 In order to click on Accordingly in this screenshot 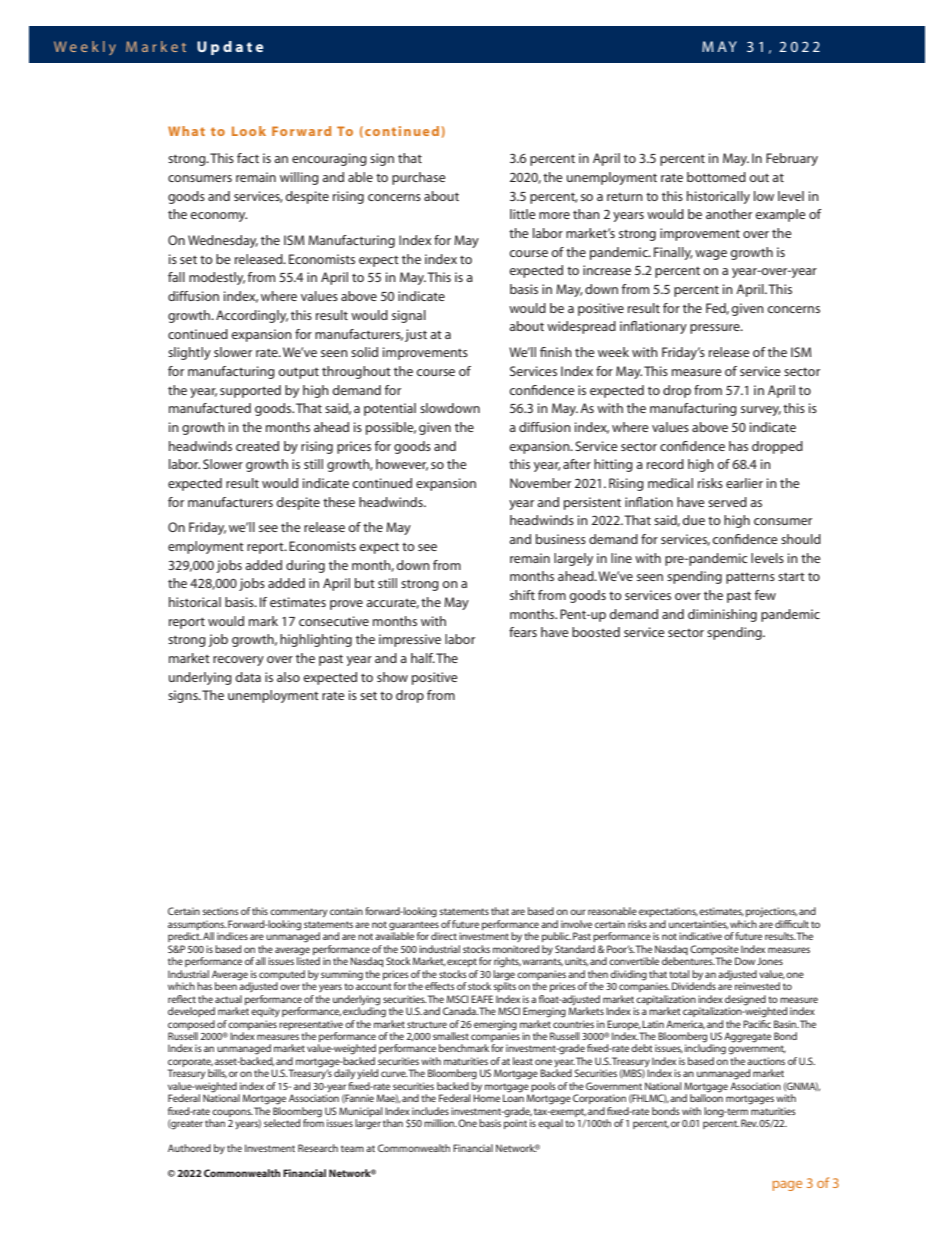, I will do `click(252, 316)`.
